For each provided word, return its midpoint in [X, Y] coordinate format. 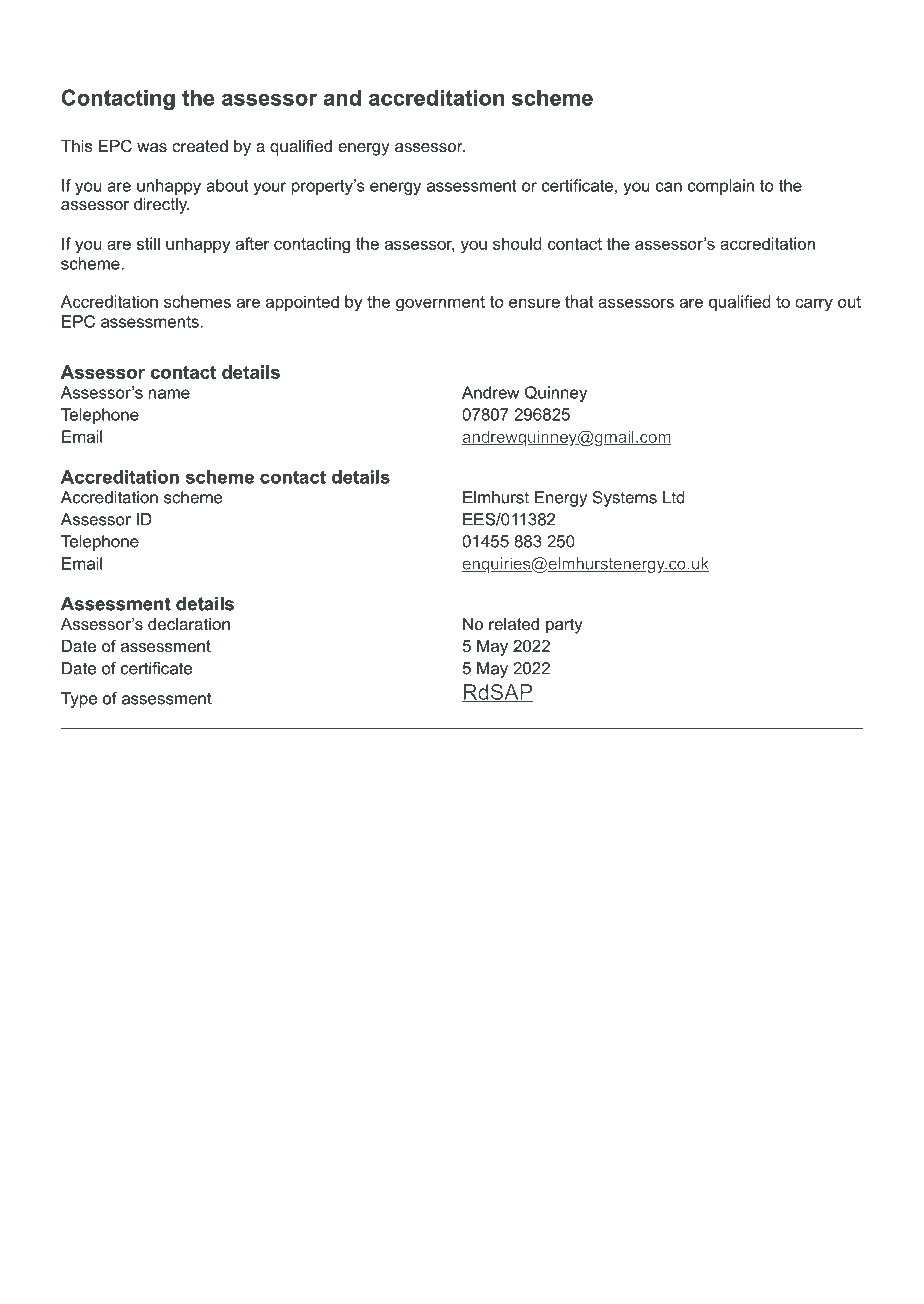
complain [721, 187]
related [514, 624]
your [270, 188]
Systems [625, 499]
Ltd [674, 497]
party [564, 626]
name [169, 394]
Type [79, 700]
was [152, 147]
